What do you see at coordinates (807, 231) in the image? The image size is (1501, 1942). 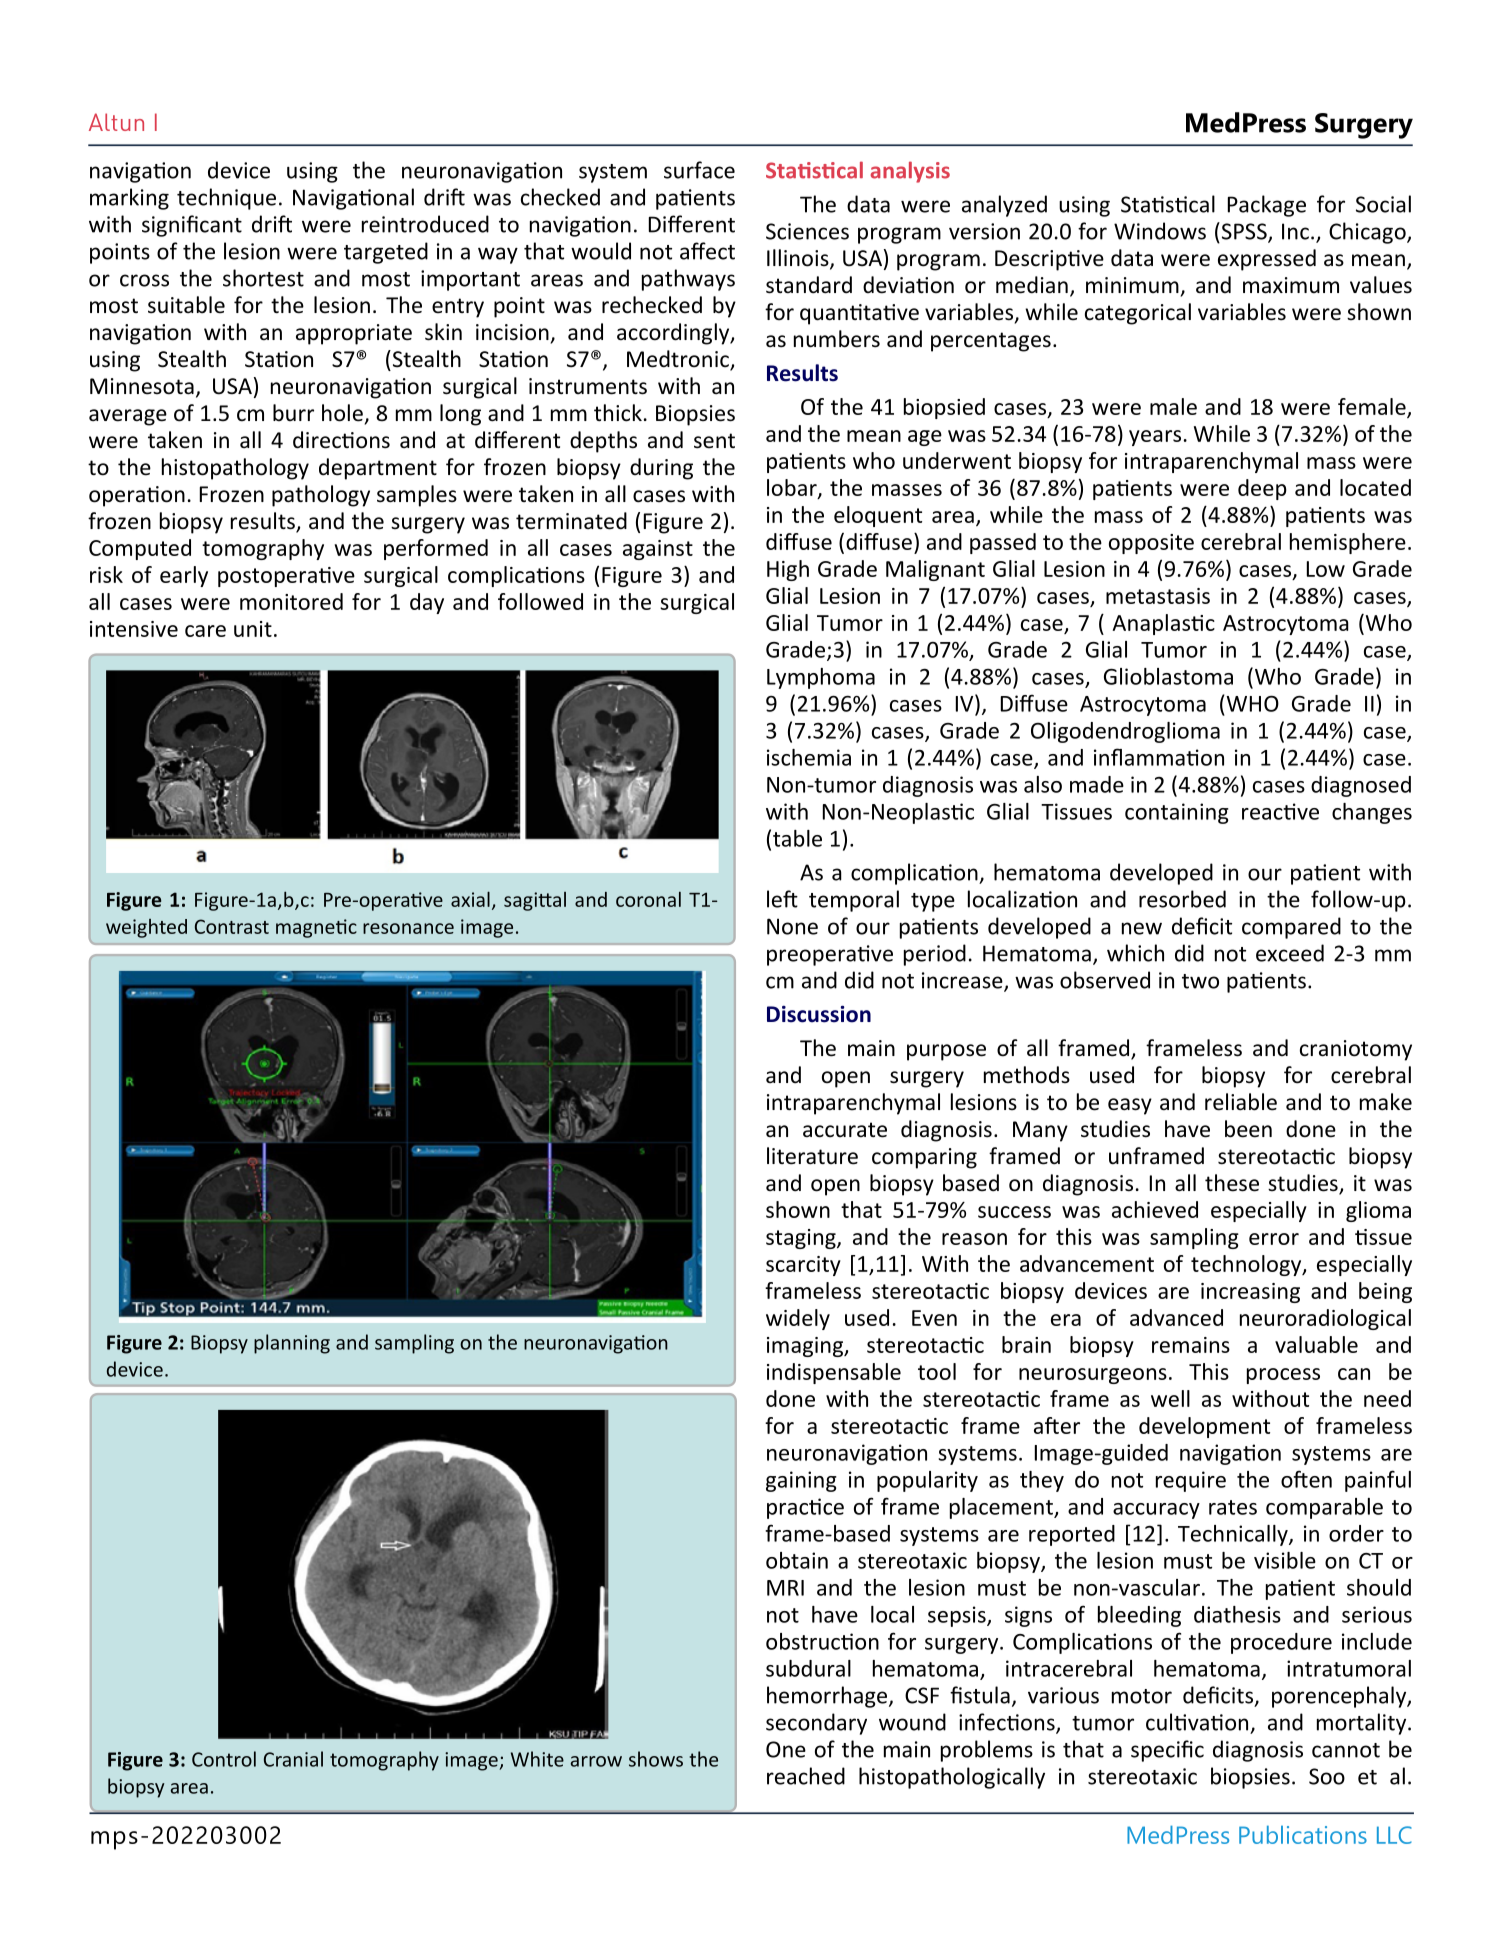 I see `Sciences` at bounding box center [807, 231].
